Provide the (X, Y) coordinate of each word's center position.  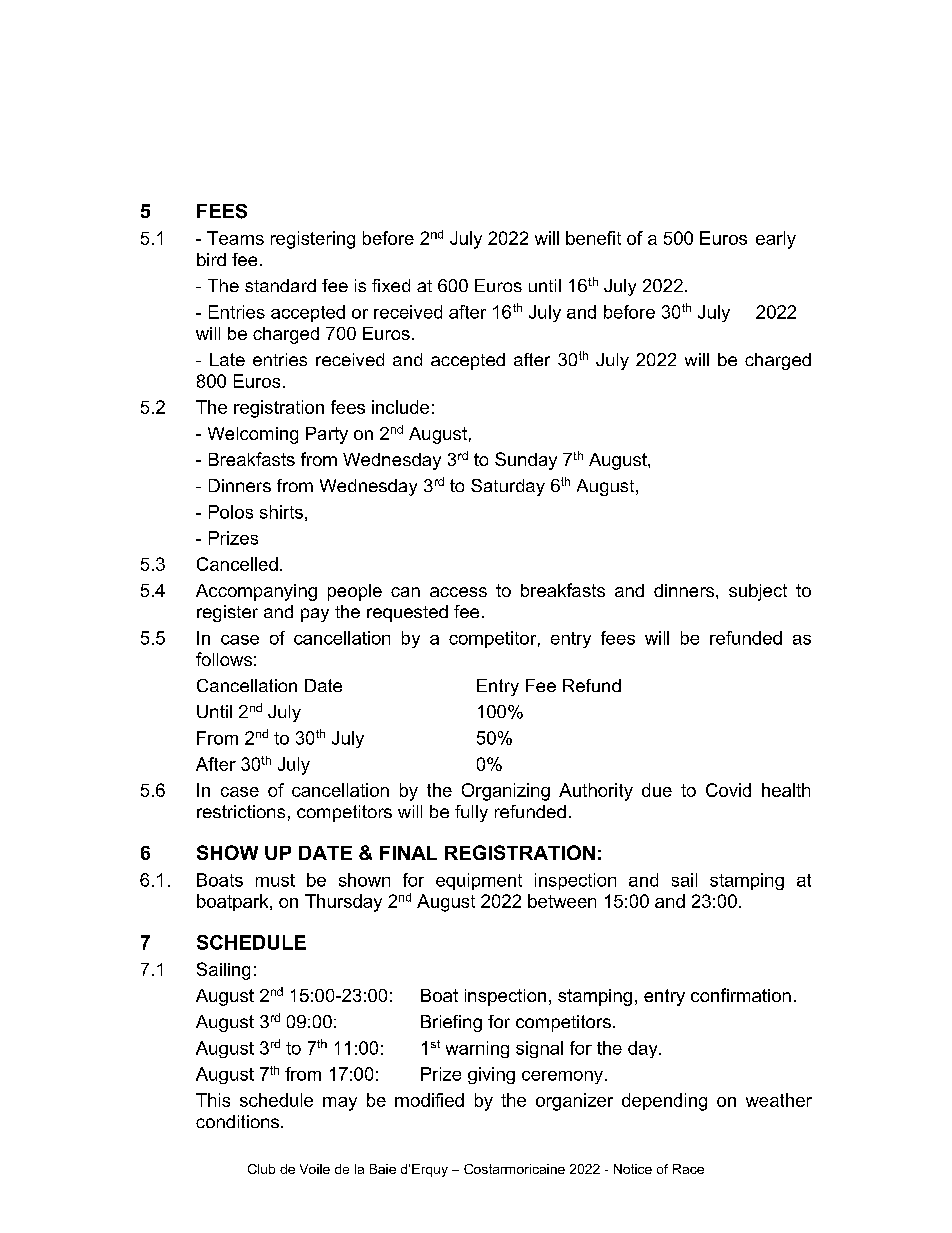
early (776, 240)
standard (280, 285)
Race (688, 1169)
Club (261, 1169)
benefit (593, 238)
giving (491, 1075)
